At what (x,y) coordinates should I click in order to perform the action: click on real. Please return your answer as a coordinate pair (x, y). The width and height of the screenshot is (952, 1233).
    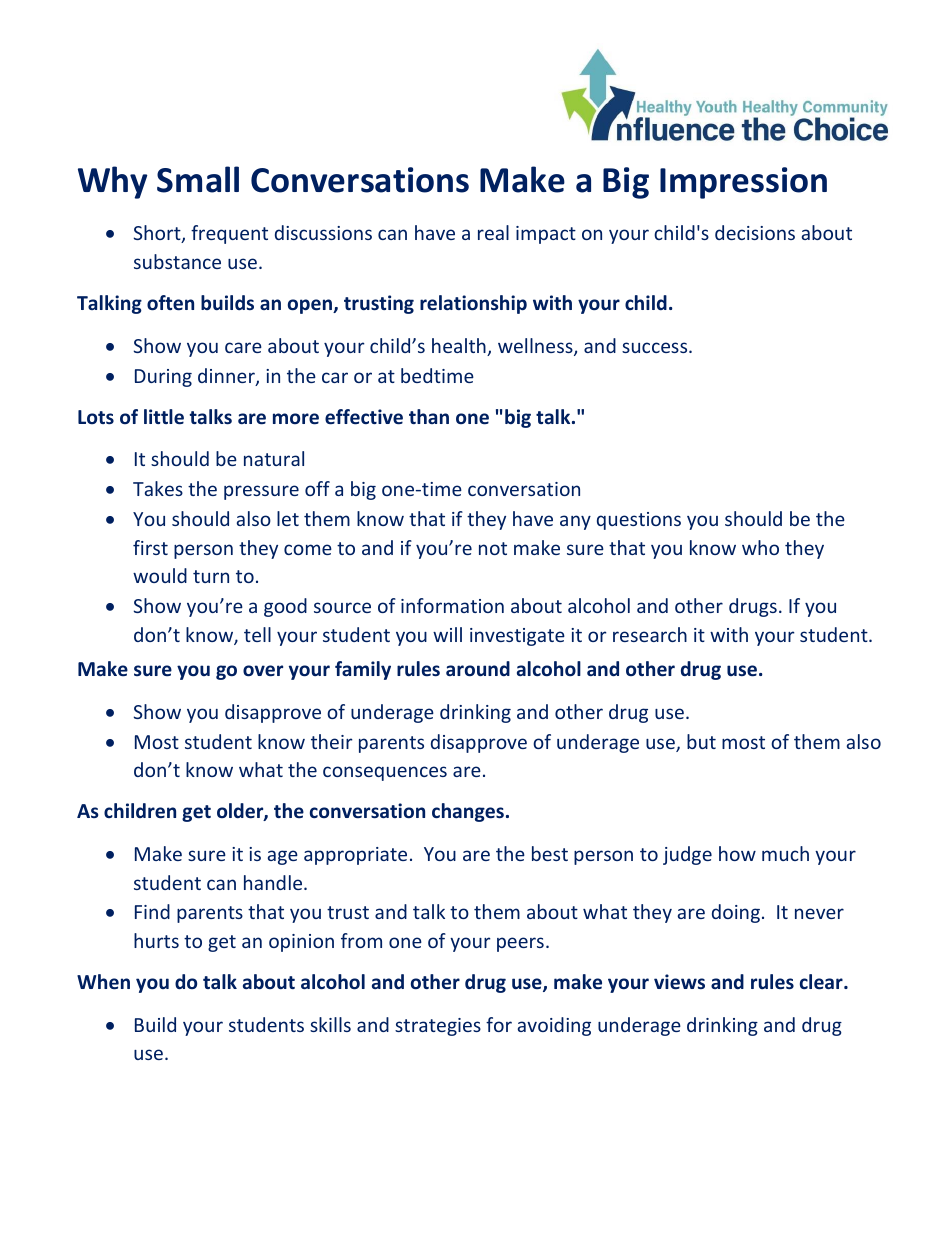
    Looking at the image, I should click on (493, 232).
